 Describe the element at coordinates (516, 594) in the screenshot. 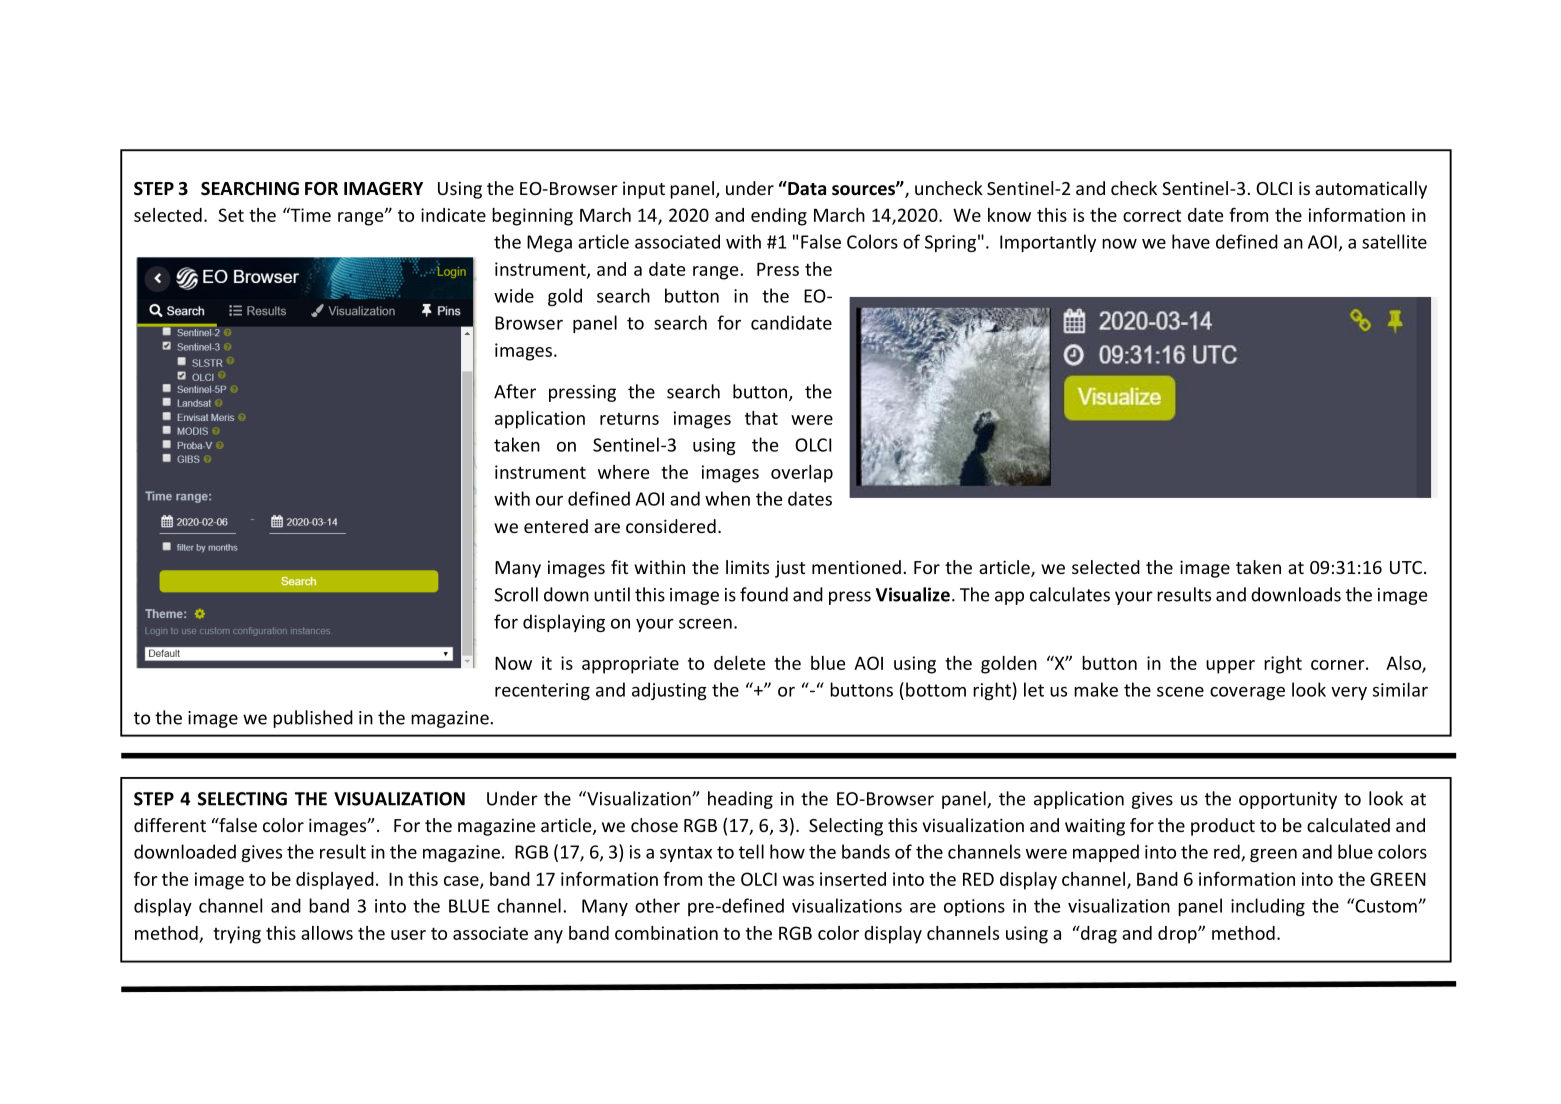

I see `Scroll` at that location.
